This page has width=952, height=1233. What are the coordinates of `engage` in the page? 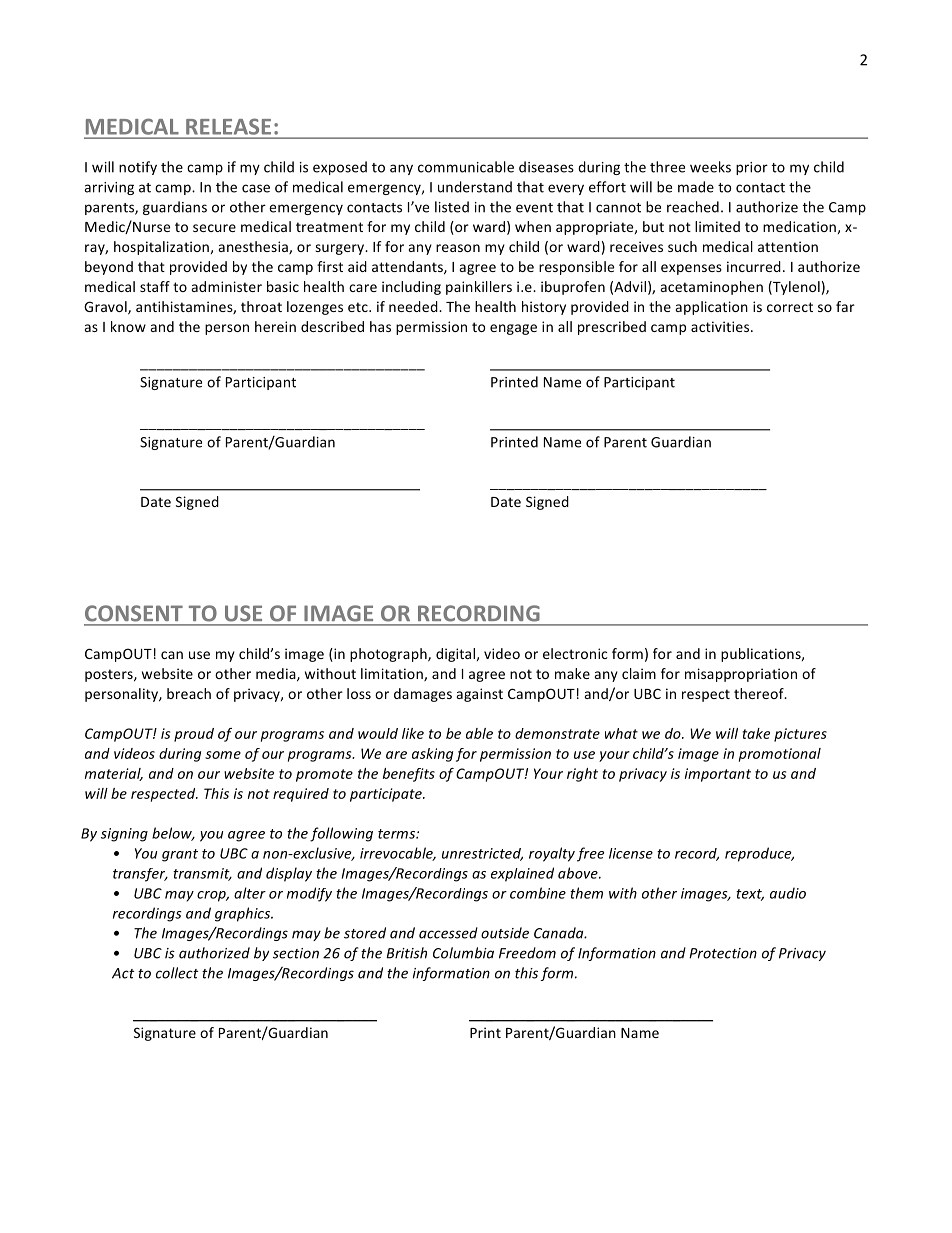 It's located at (513, 329).
